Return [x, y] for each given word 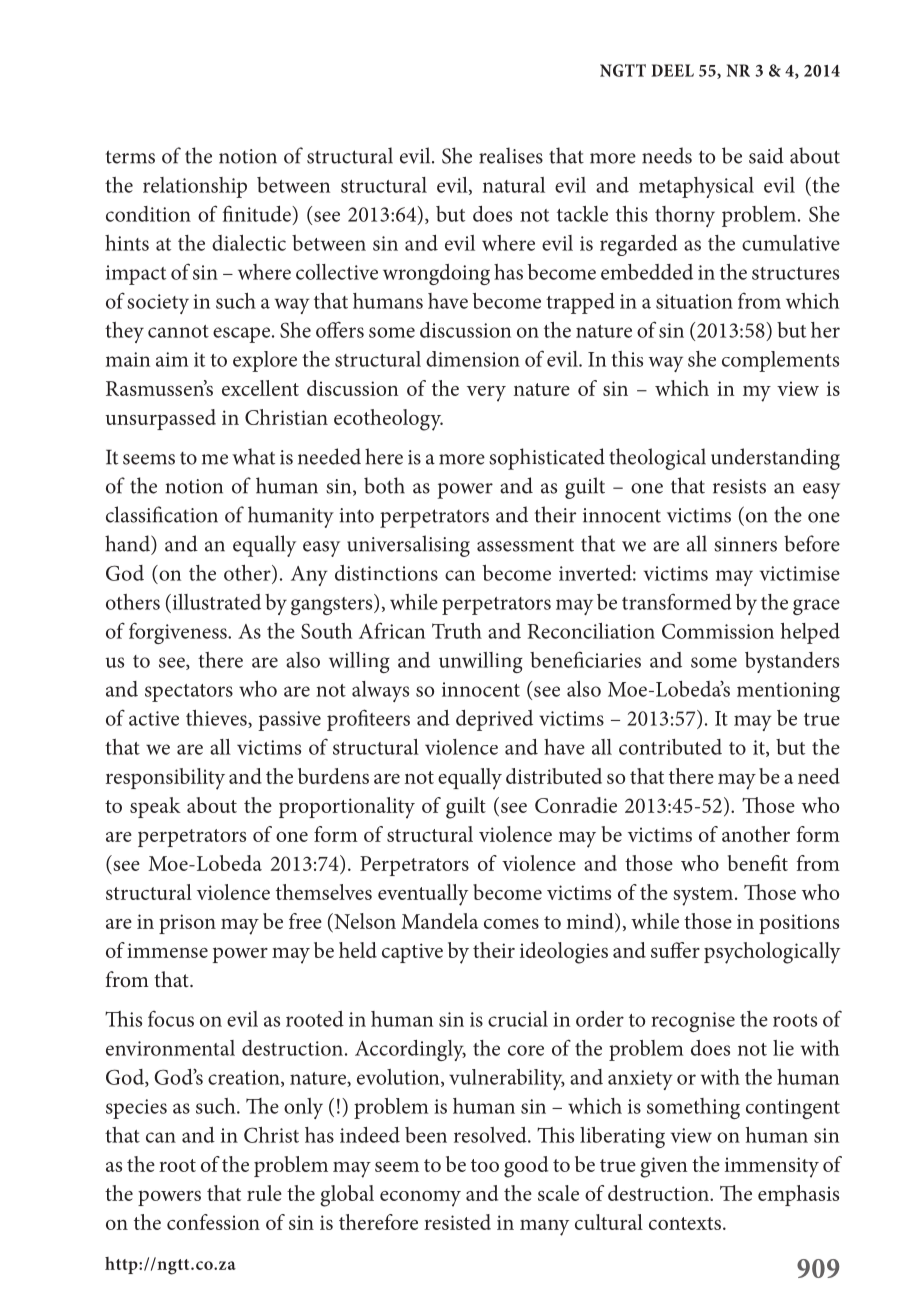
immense [167, 950]
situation [694, 301]
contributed [670, 747]
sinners [745, 544]
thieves [217, 719]
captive [412, 953]
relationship [195, 187]
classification [162, 514]
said [766, 155]
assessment [525, 545]
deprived [494, 720]
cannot [178, 331]
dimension [473, 359]
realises [511, 155]
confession [213, 1222]
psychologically [772, 953]
